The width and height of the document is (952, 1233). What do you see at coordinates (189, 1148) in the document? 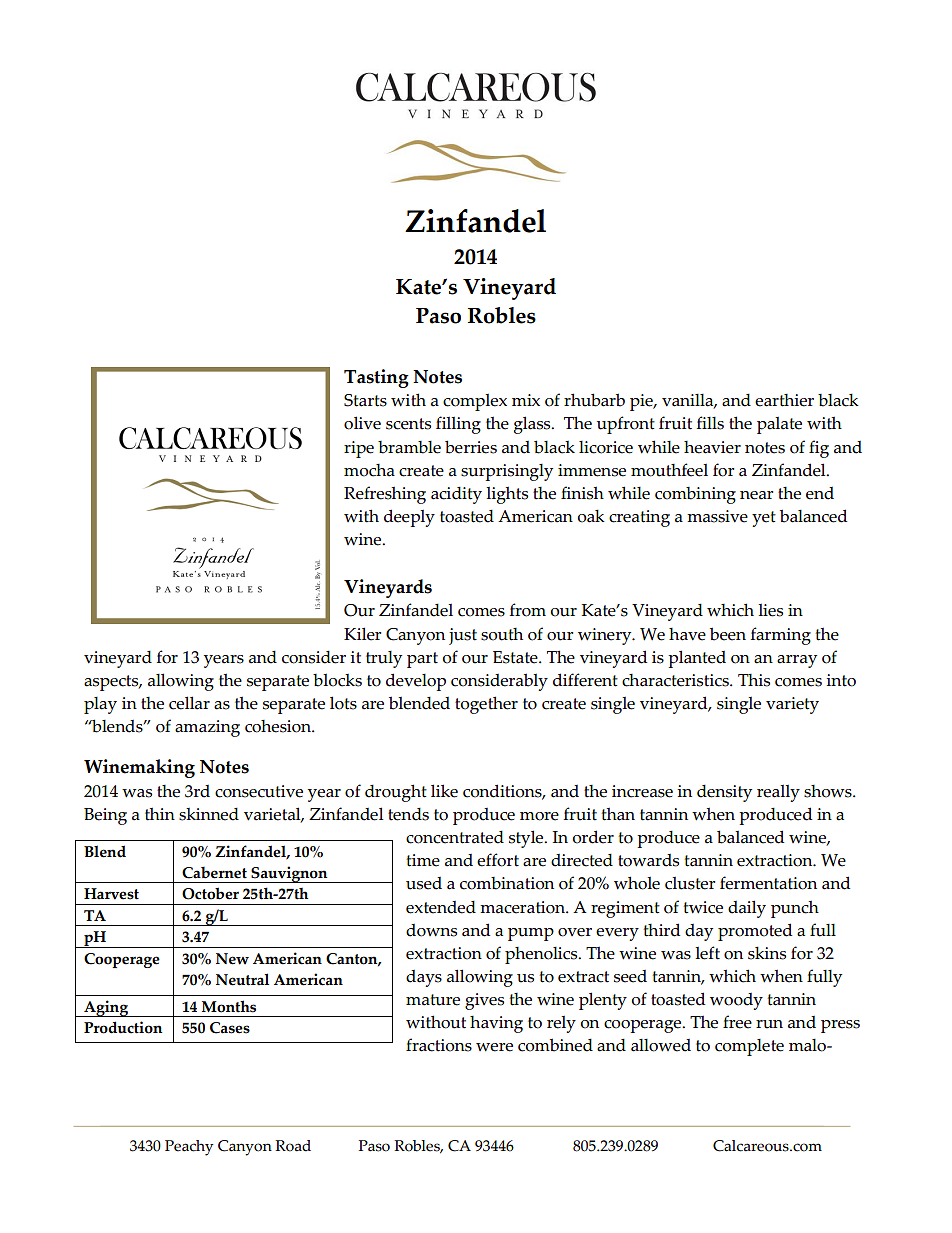
I see `Peachy` at bounding box center [189, 1148].
